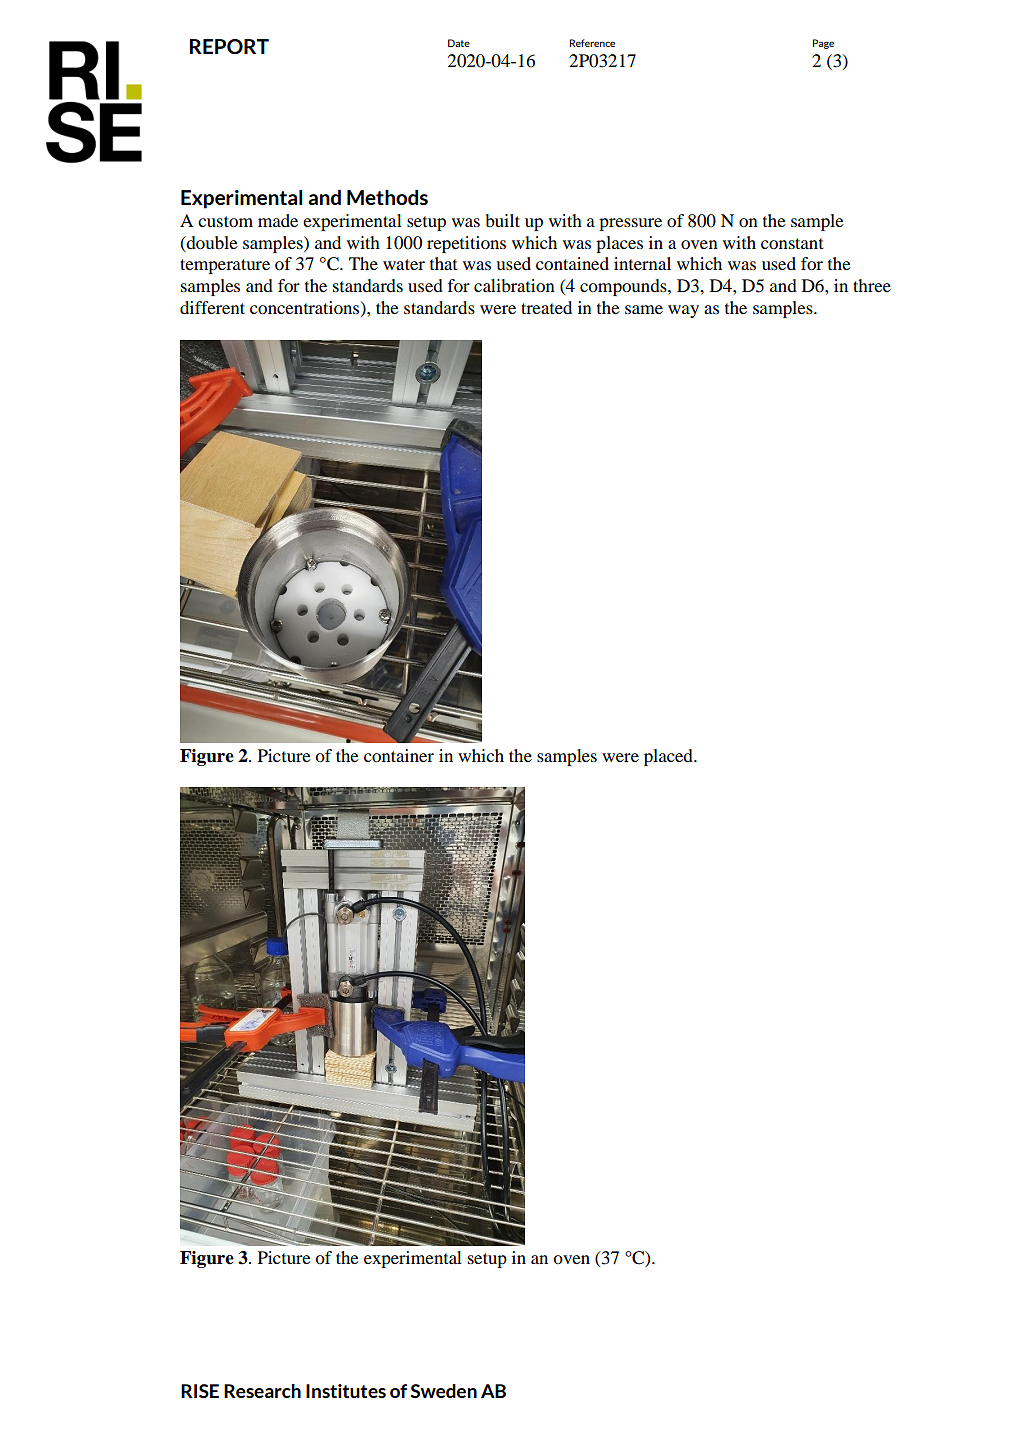 The width and height of the page is (1022, 1446). What do you see at coordinates (644, 309) in the page?
I see `same` at bounding box center [644, 309].
